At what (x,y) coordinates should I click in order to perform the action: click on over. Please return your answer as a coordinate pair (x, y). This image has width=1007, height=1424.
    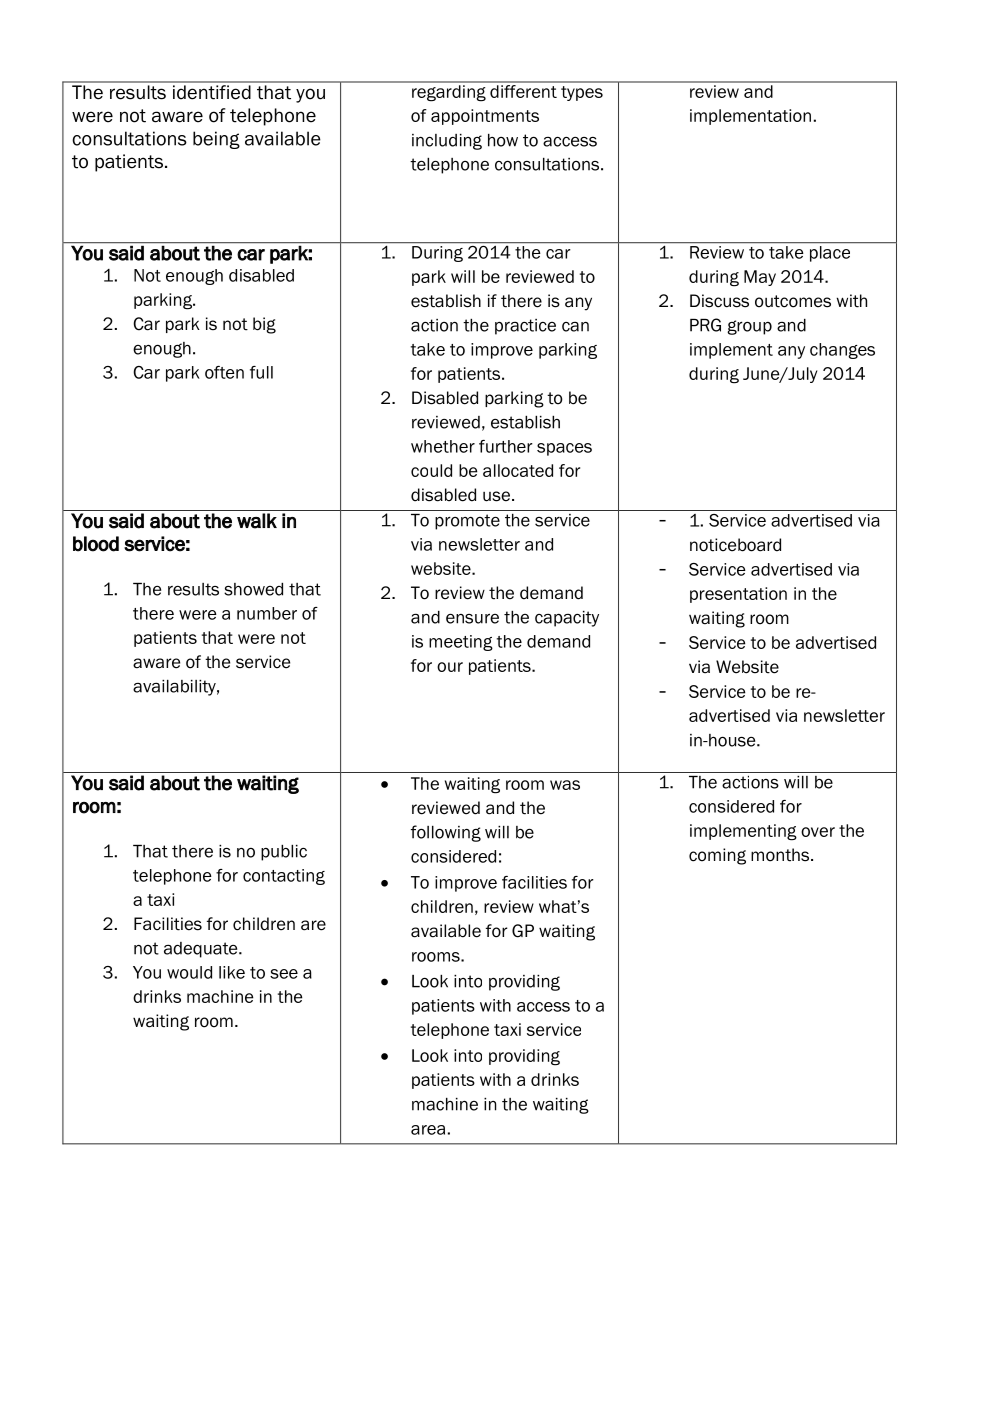
    Looking at the image, I should click on (818, 832).
